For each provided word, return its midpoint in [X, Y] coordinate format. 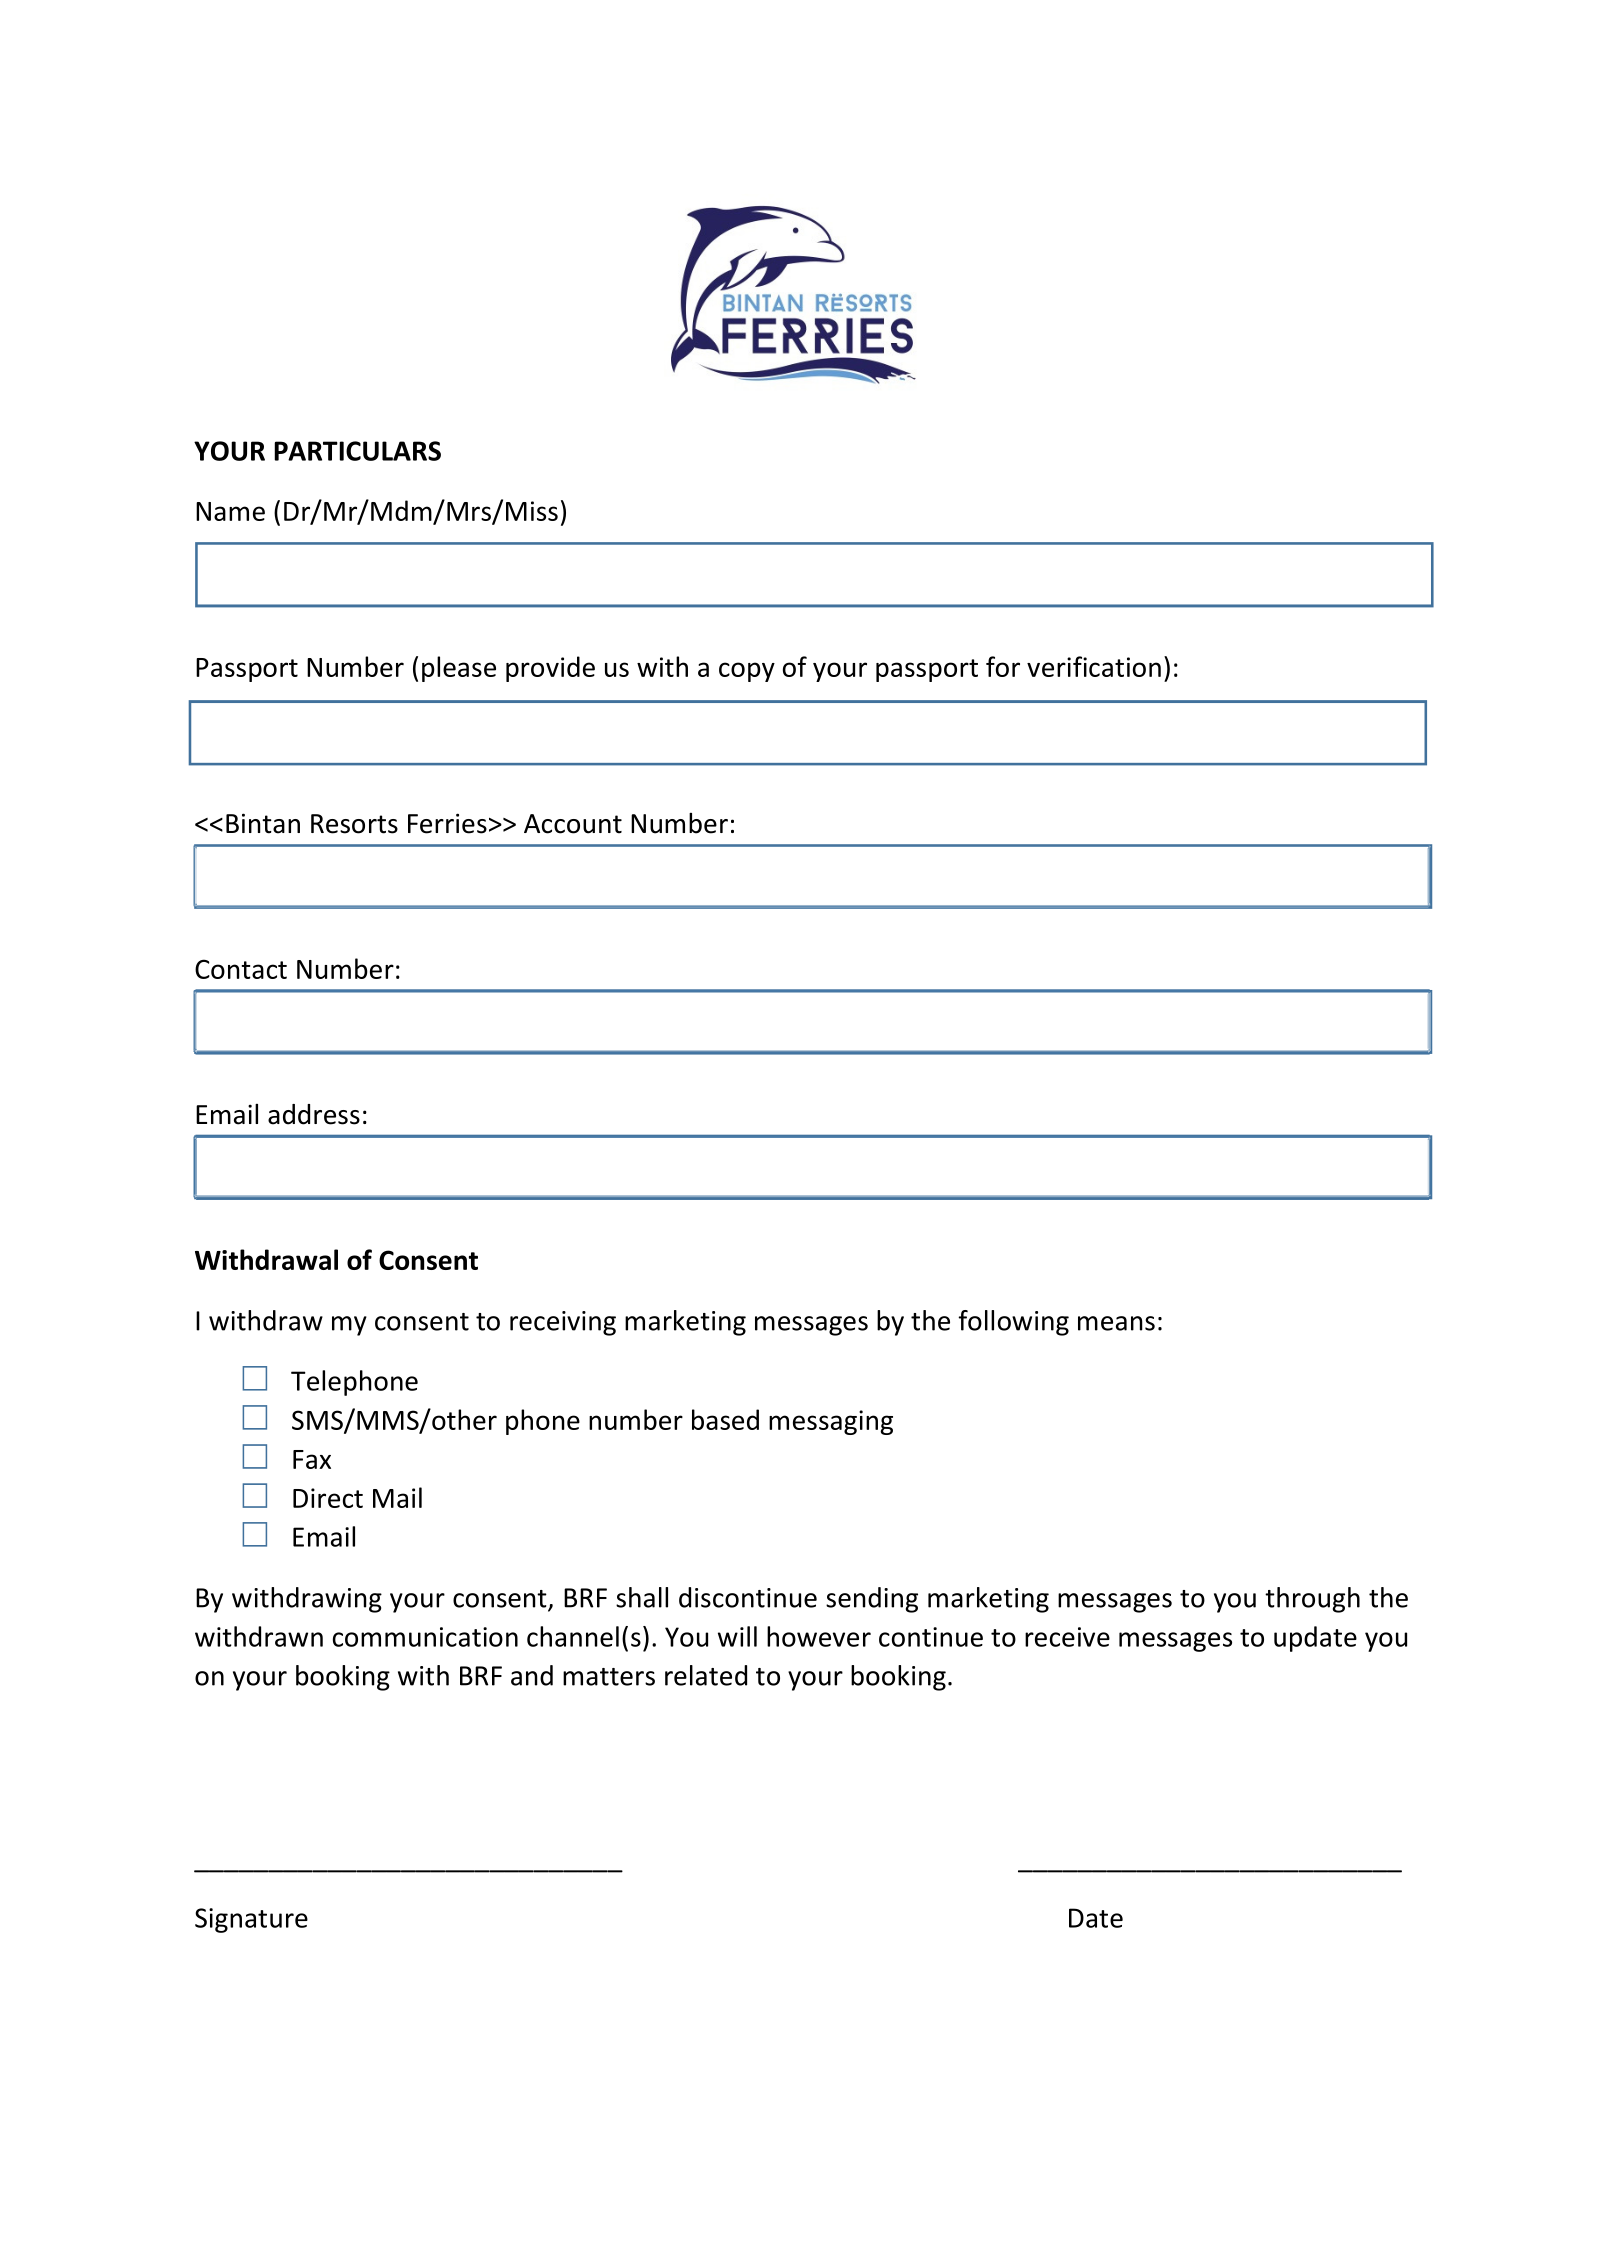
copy [747, 672]
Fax [312, 1459]
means [1116, 1323]
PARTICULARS [357, 451]
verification [1094, 666]
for [1003, 666]
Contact [241, 969]
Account [573, 824]
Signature [251, 1920]
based [725, 1419]
